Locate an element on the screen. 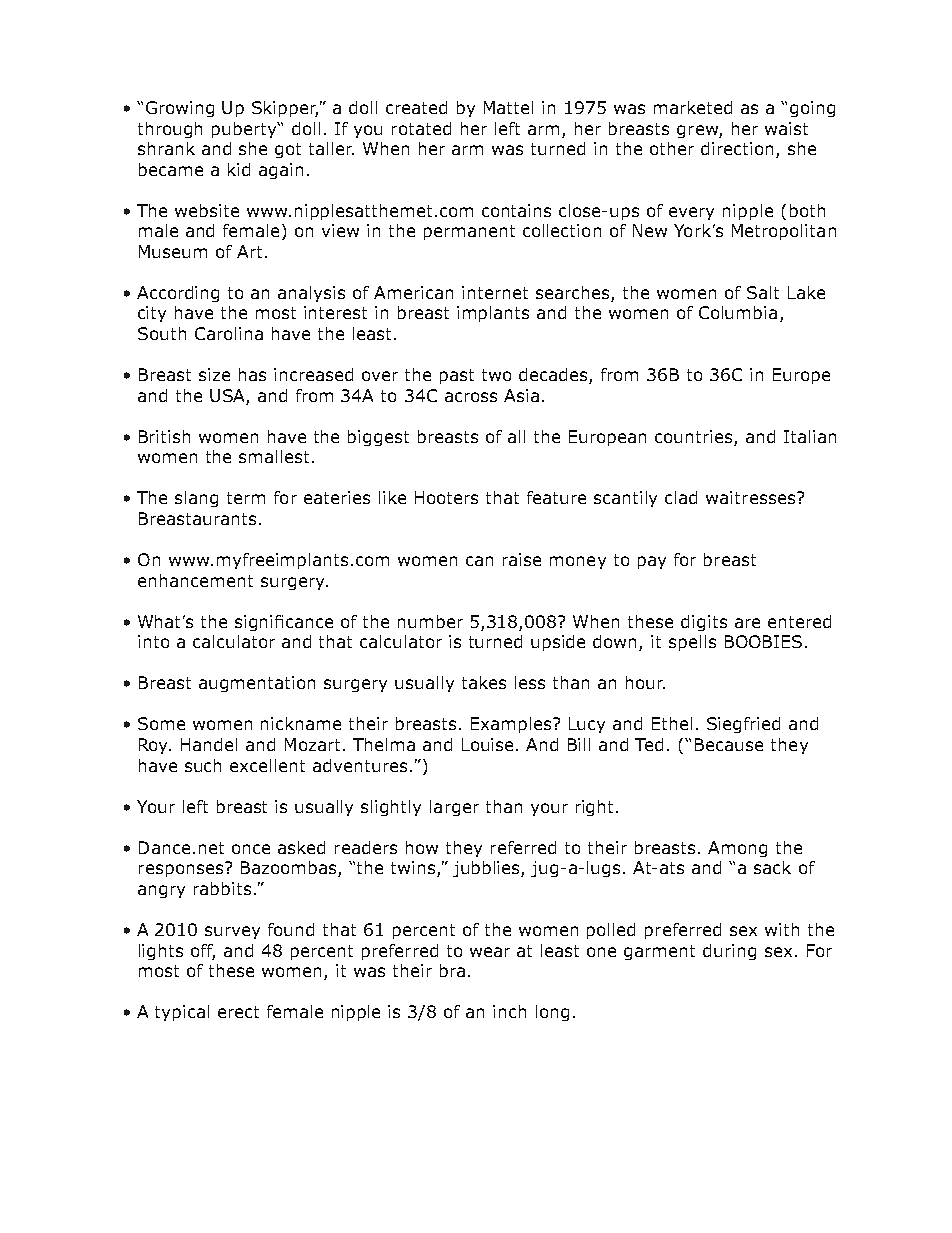  during is located at coordinates (729, 952).
